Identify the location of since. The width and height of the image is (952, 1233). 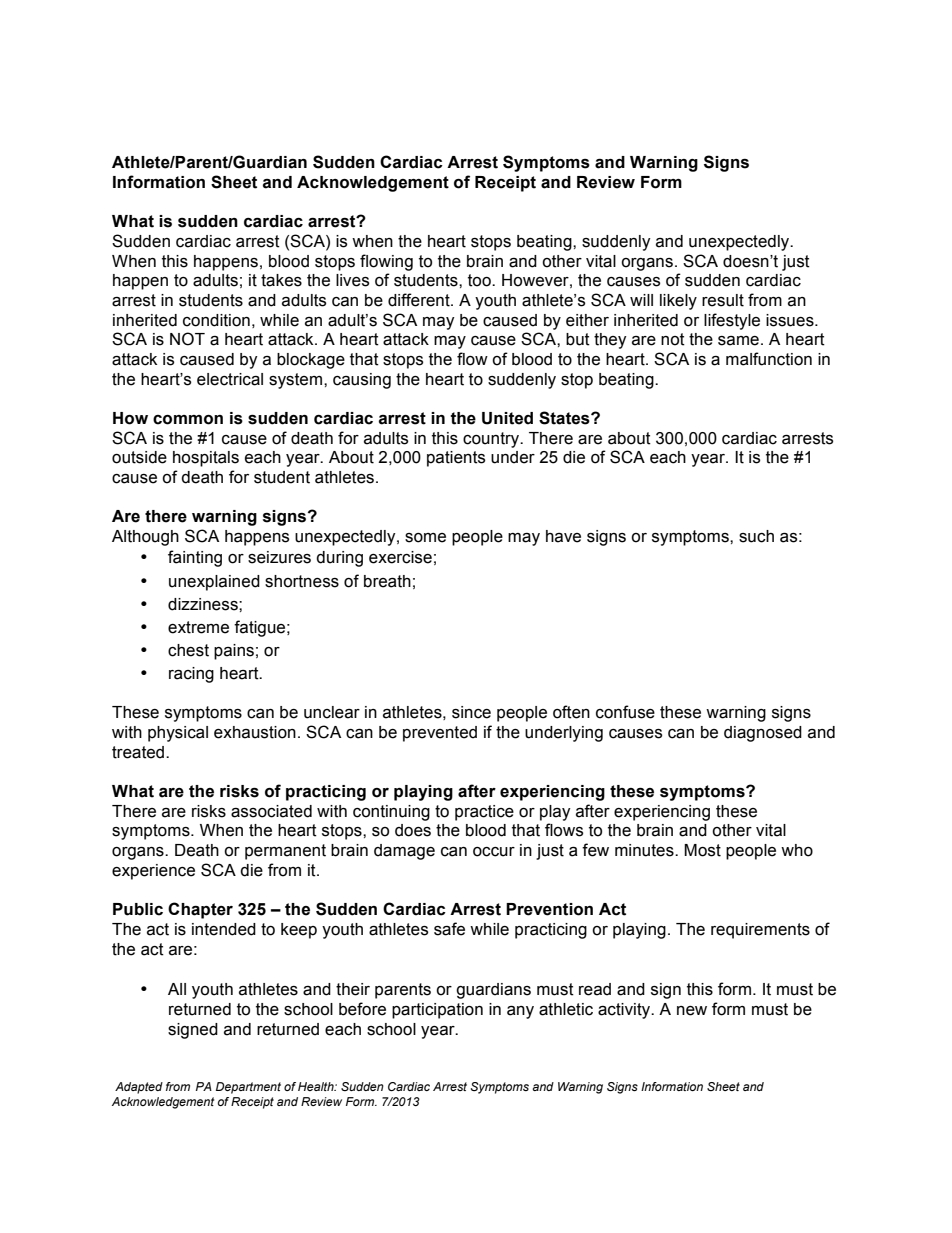
(471, 712).
